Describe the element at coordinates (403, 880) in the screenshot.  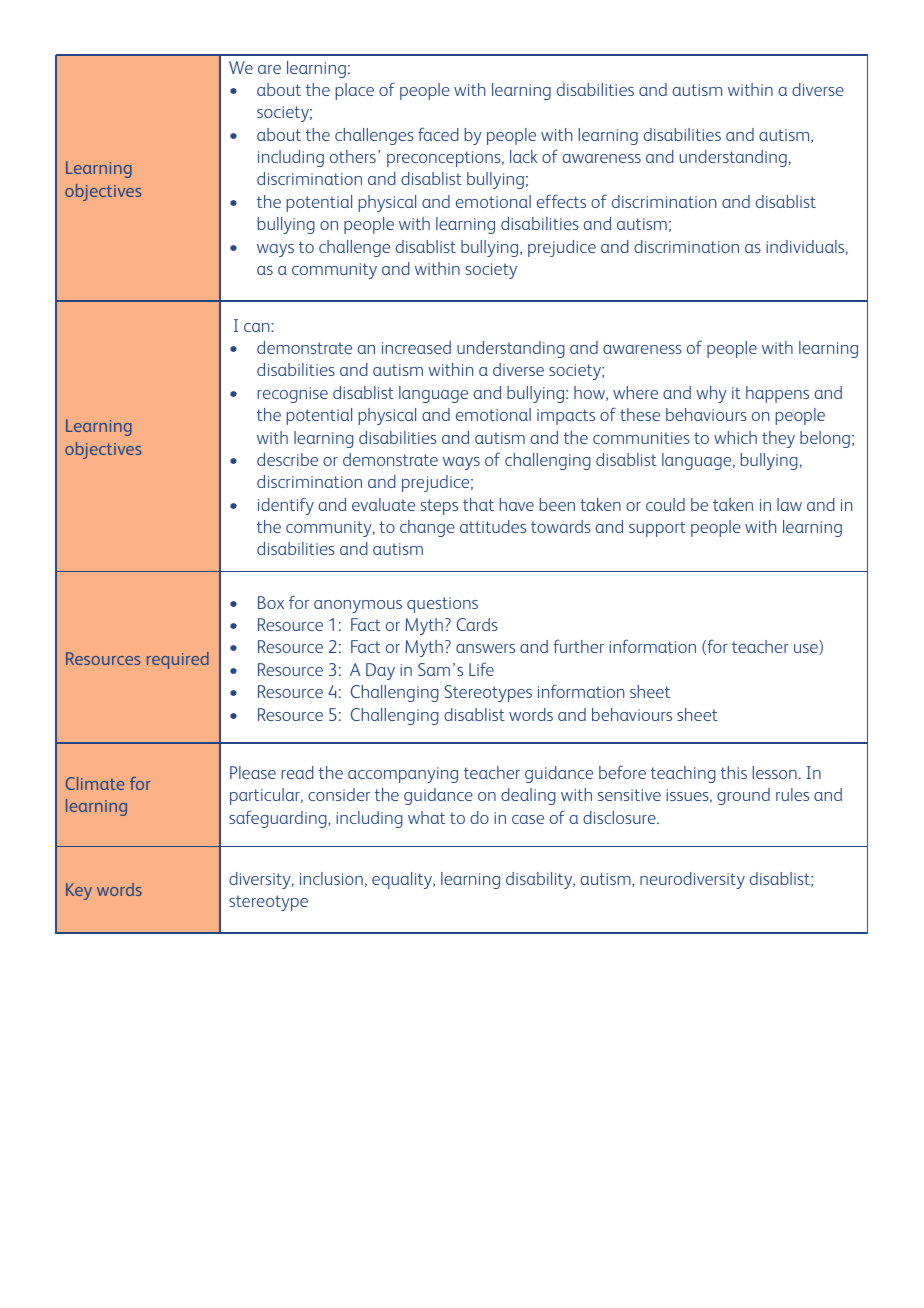
I see `equality` at that location.
